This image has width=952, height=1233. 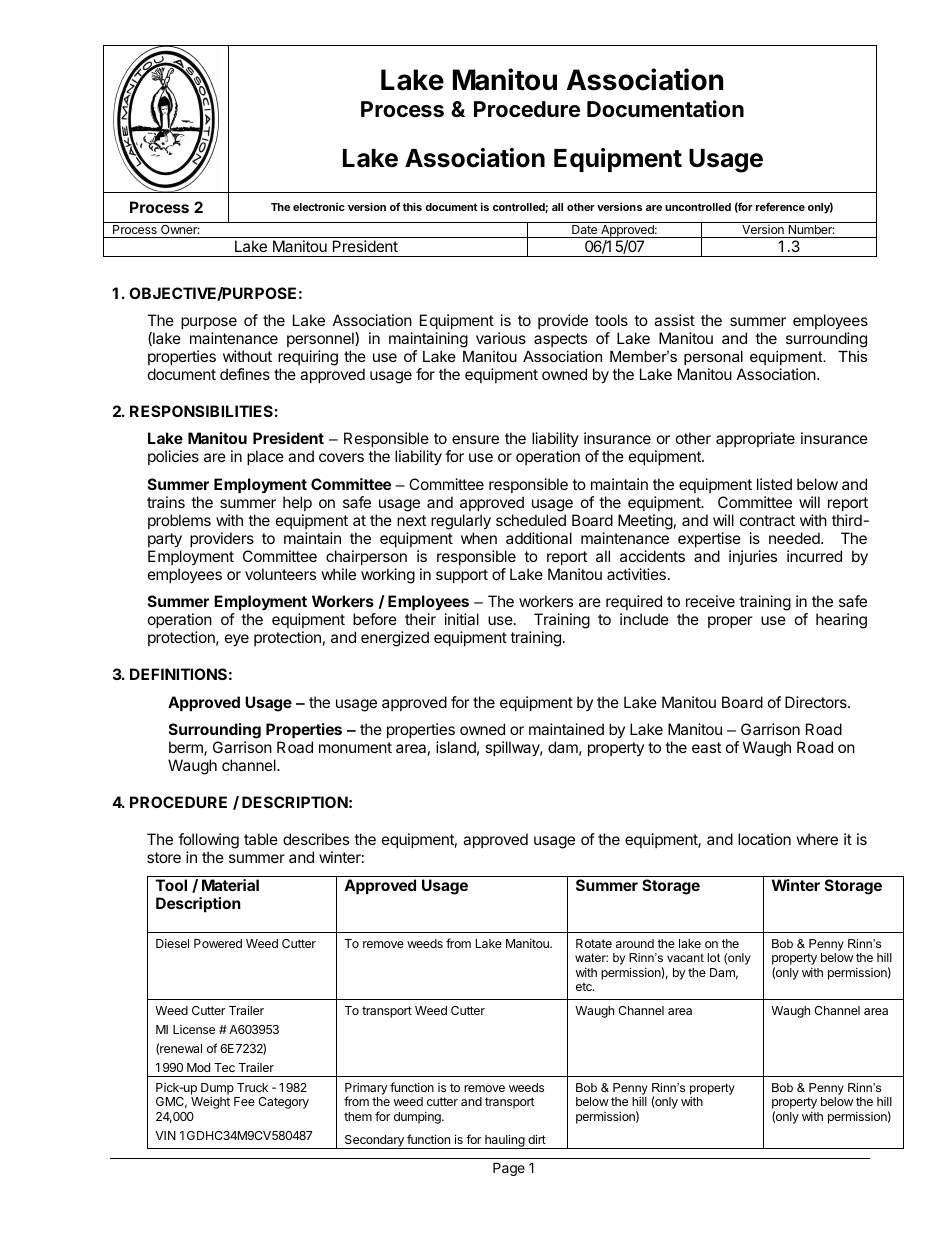 What do you see at coordinates (244, 1101) in the image?
I see `Fee` at bounding box center [244, 1101].
